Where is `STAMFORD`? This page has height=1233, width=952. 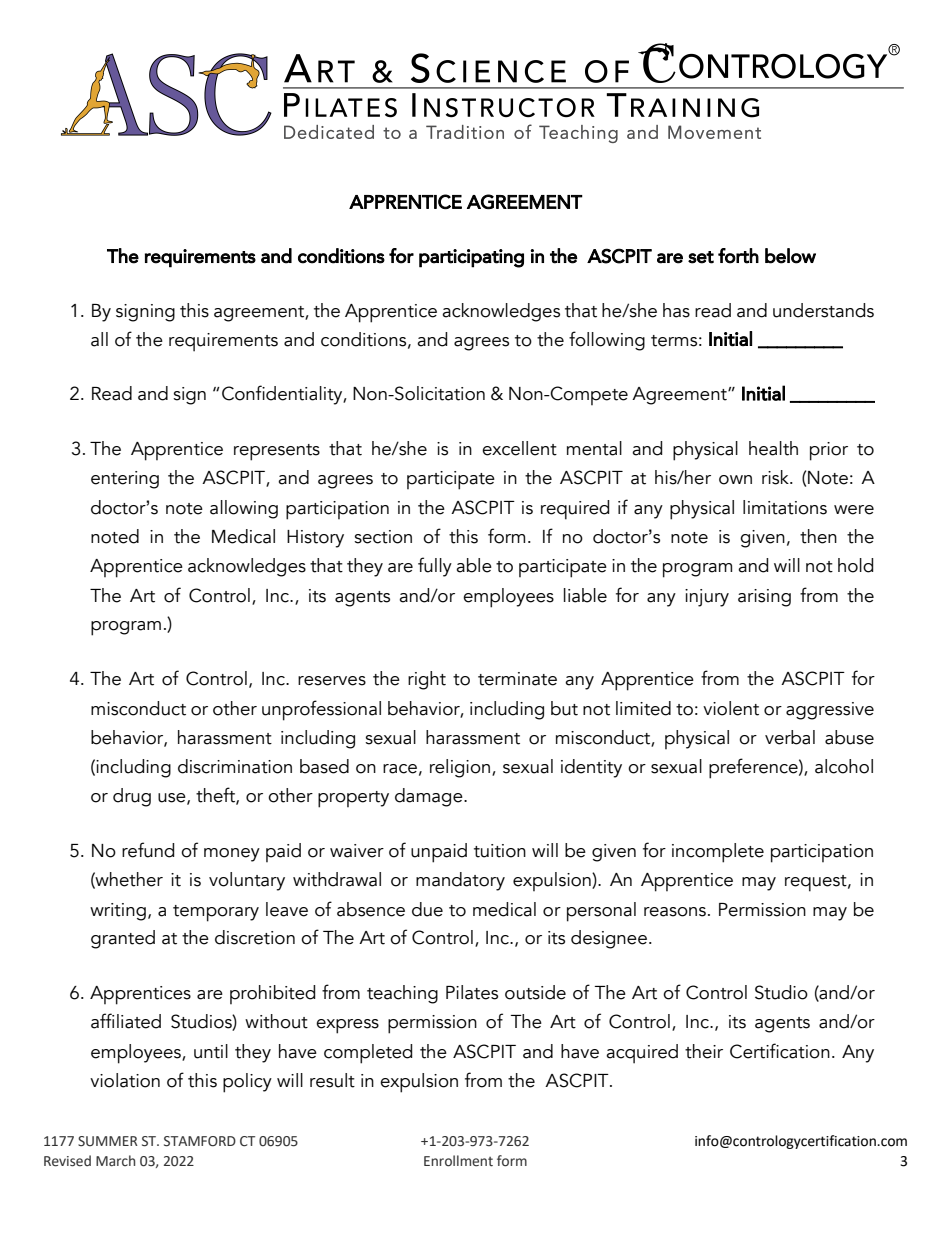
STAMFORD is located at coordinates (200, 1141).
